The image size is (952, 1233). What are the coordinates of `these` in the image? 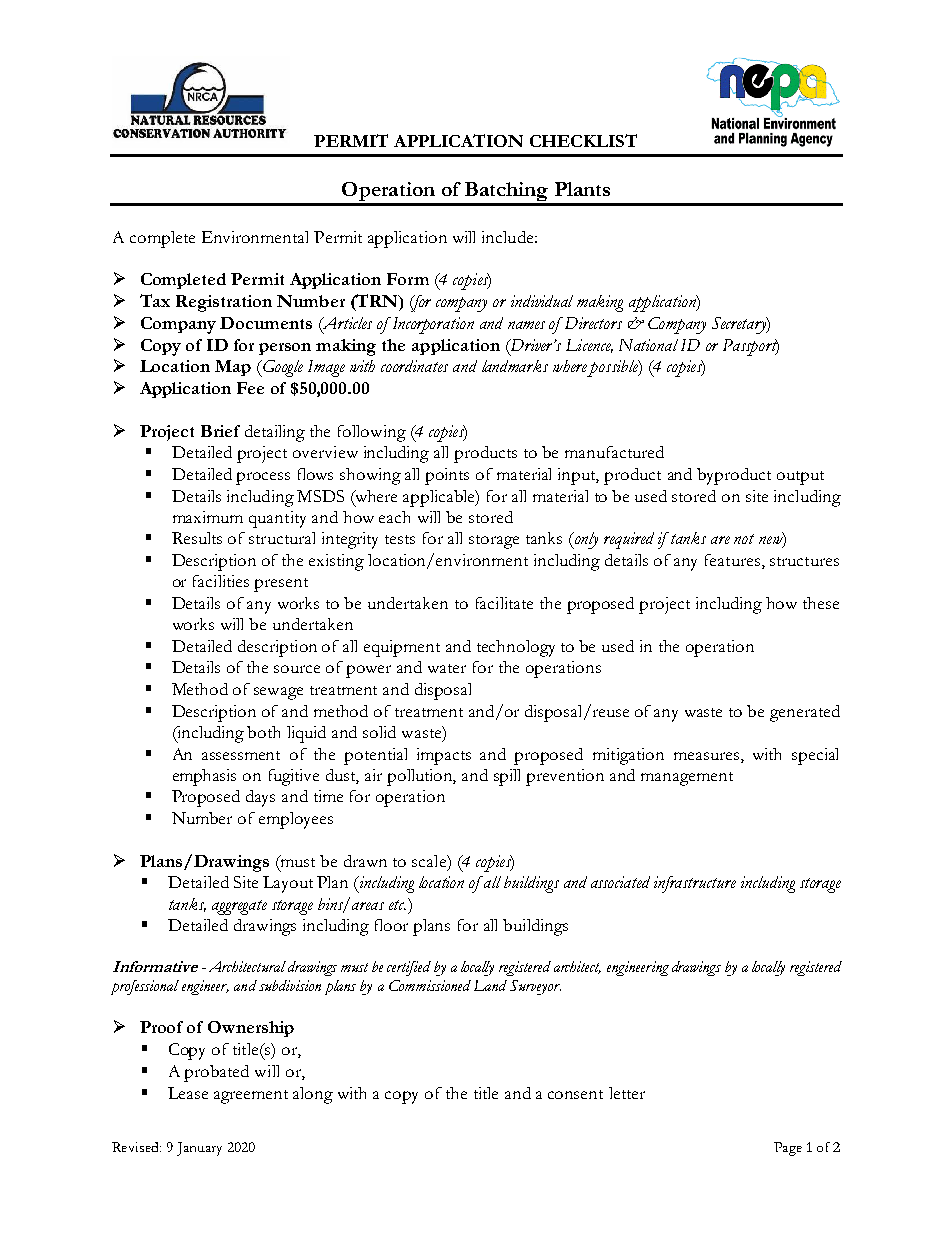 It's located at (821, 603).
